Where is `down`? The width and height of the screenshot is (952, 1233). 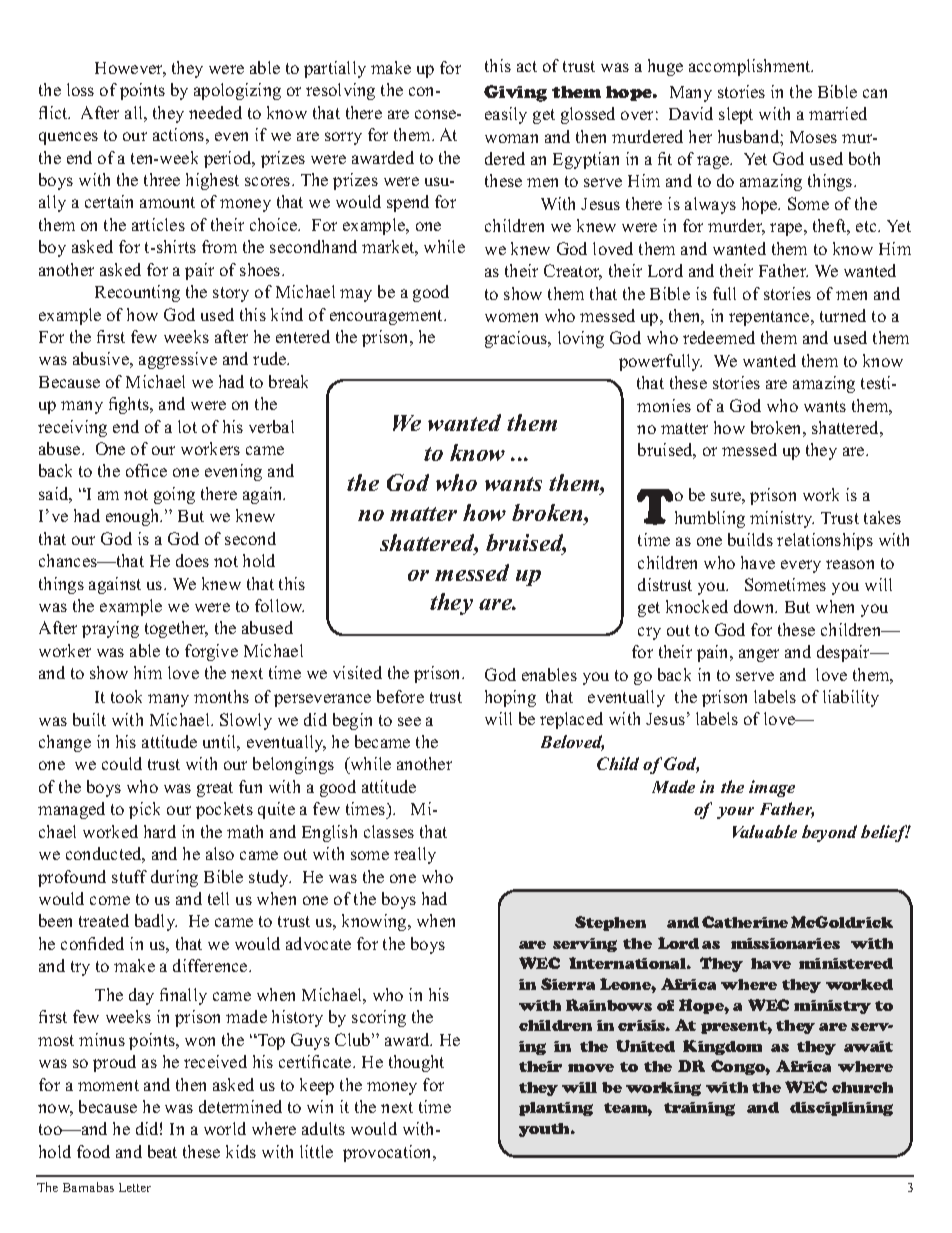 down is located at coordinates (755, 606).
